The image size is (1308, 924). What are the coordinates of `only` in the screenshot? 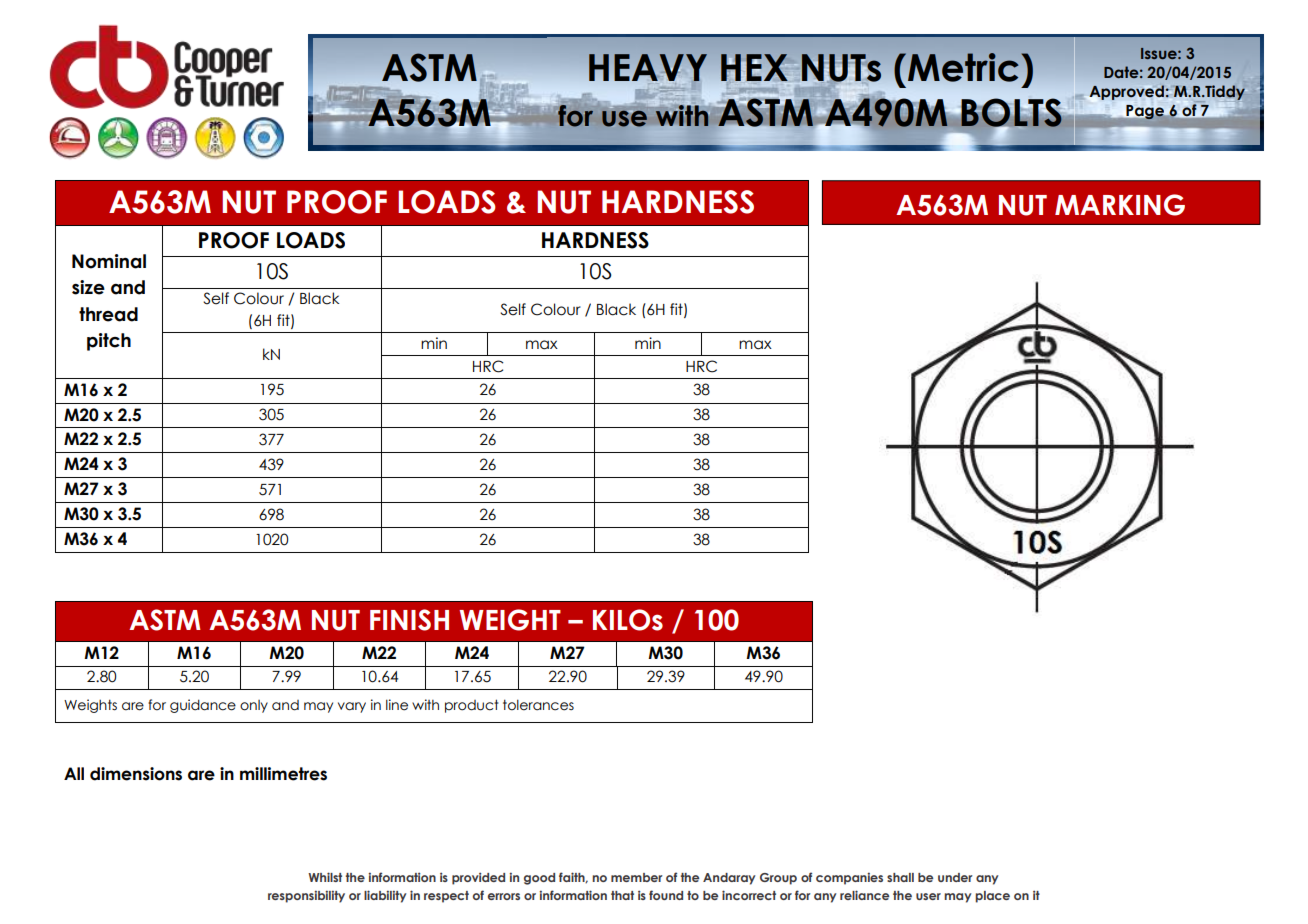 It's located at (254, 706).
